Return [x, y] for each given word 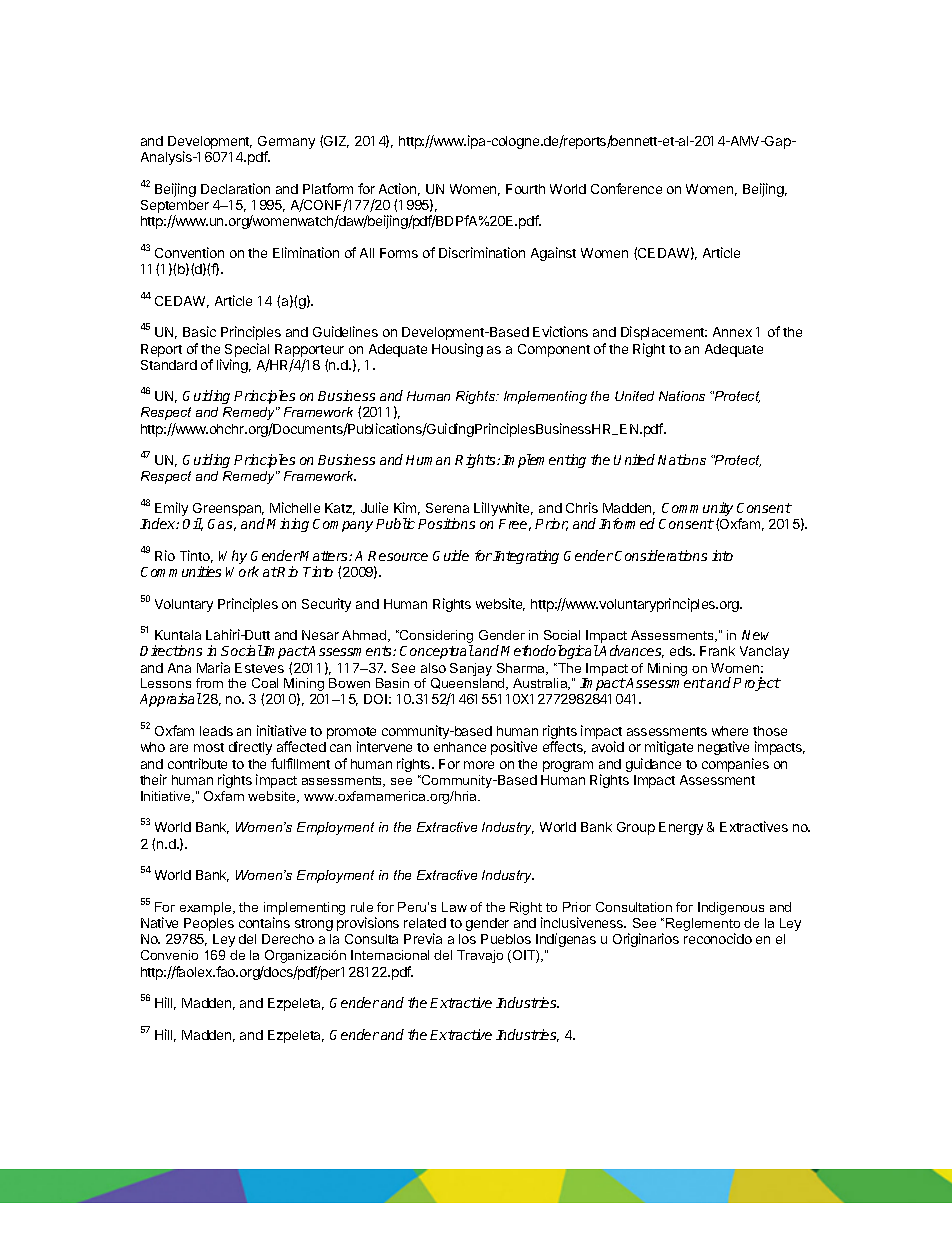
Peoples [209, 924]
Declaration [235, 188]
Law [454, 907]
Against [553, 254]
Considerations [661, 555]
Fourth [525, 189]
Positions [446, 523]
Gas [222, 525]
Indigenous [731, 908]
